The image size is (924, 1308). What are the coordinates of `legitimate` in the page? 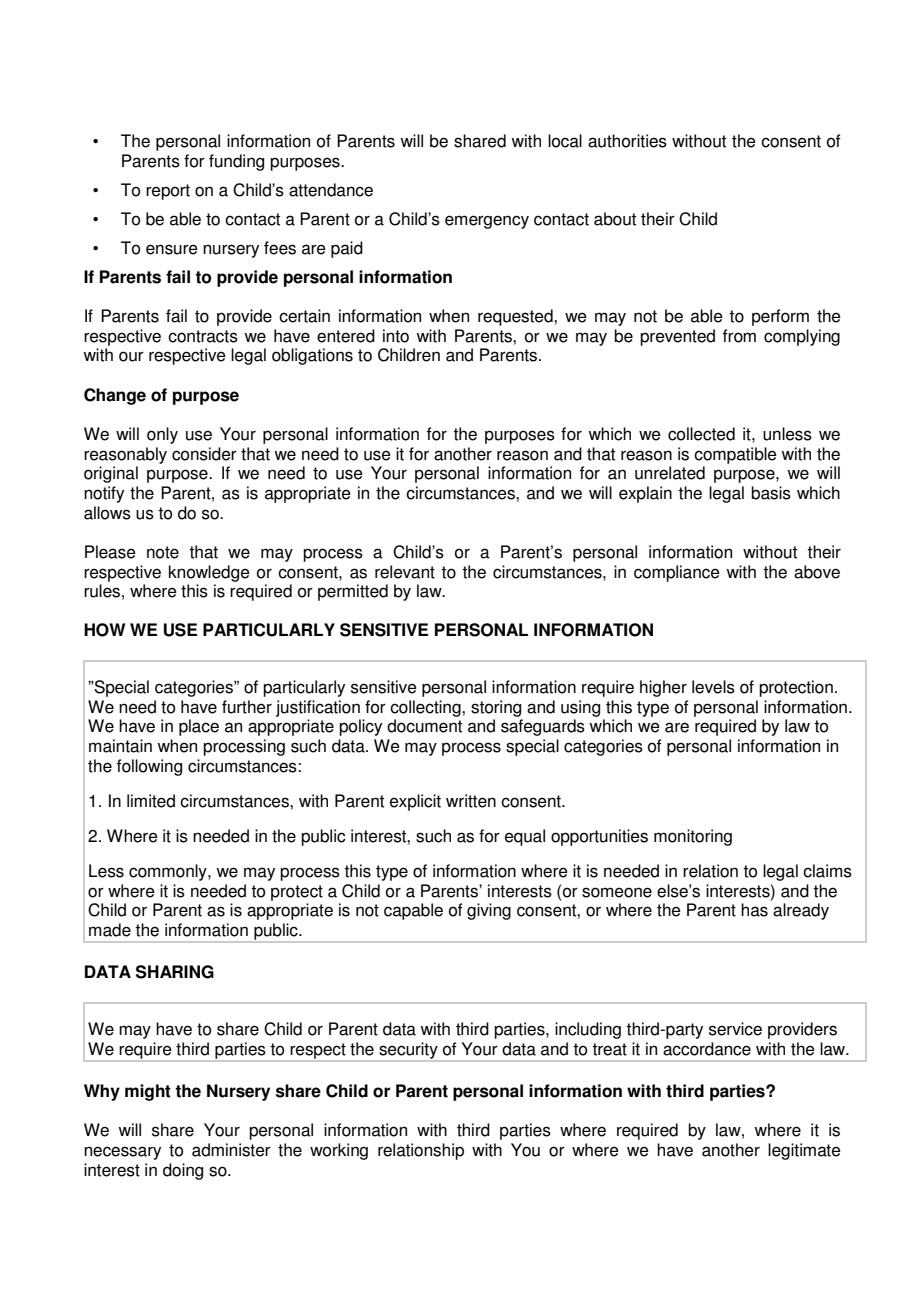 It's located at (804, 1151).
